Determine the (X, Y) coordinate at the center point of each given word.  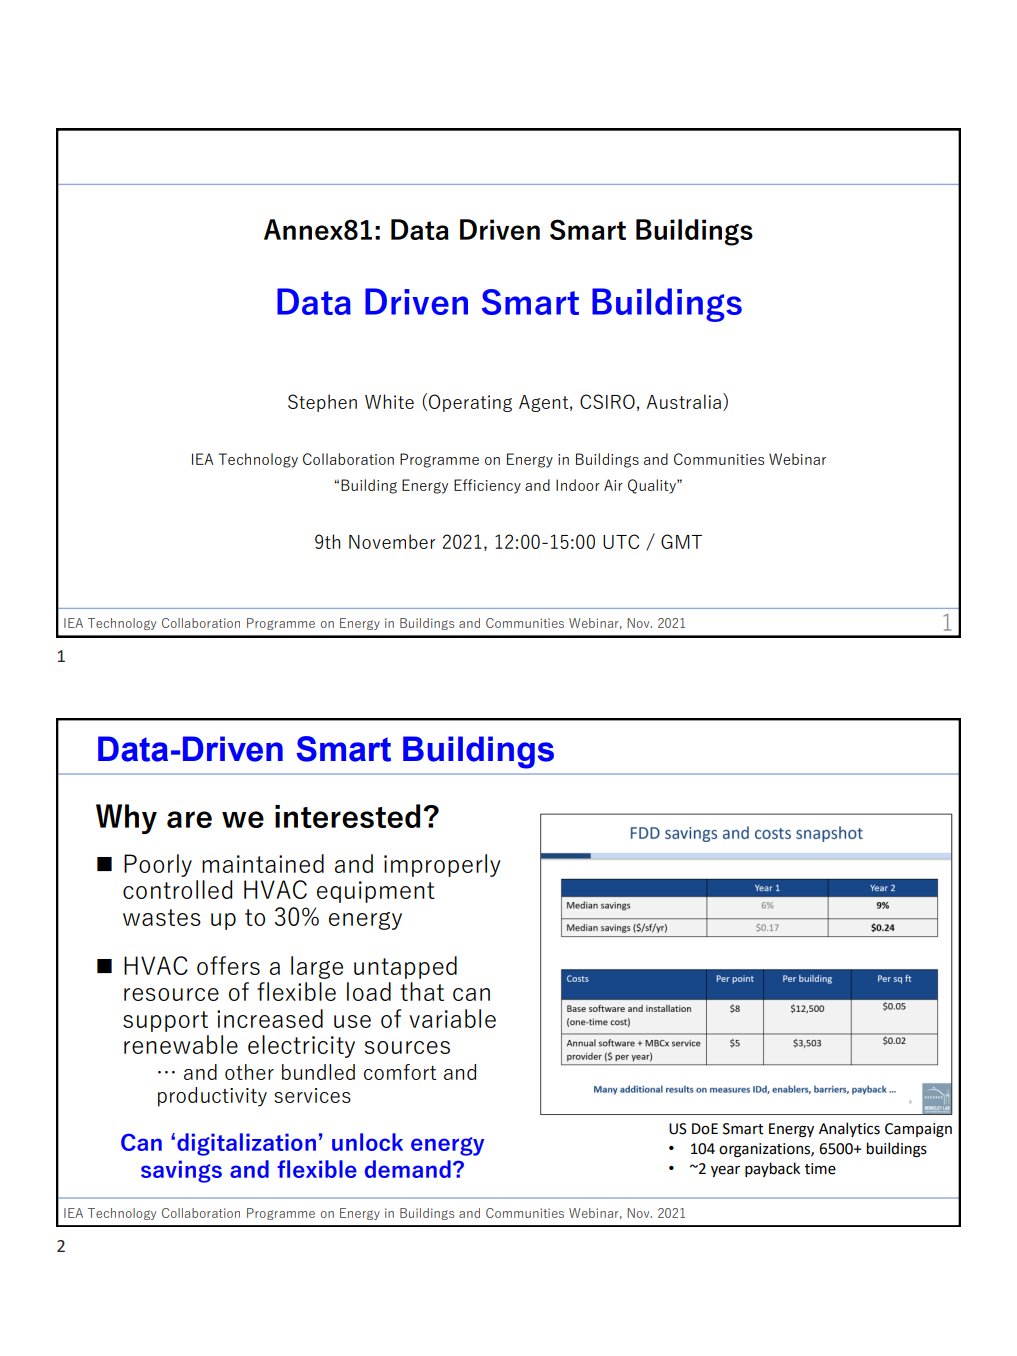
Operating (470, 403)
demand (408, 1169)
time (820, 1169)
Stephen (322, 403)
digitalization (246, 1144)
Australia (685, 402)
